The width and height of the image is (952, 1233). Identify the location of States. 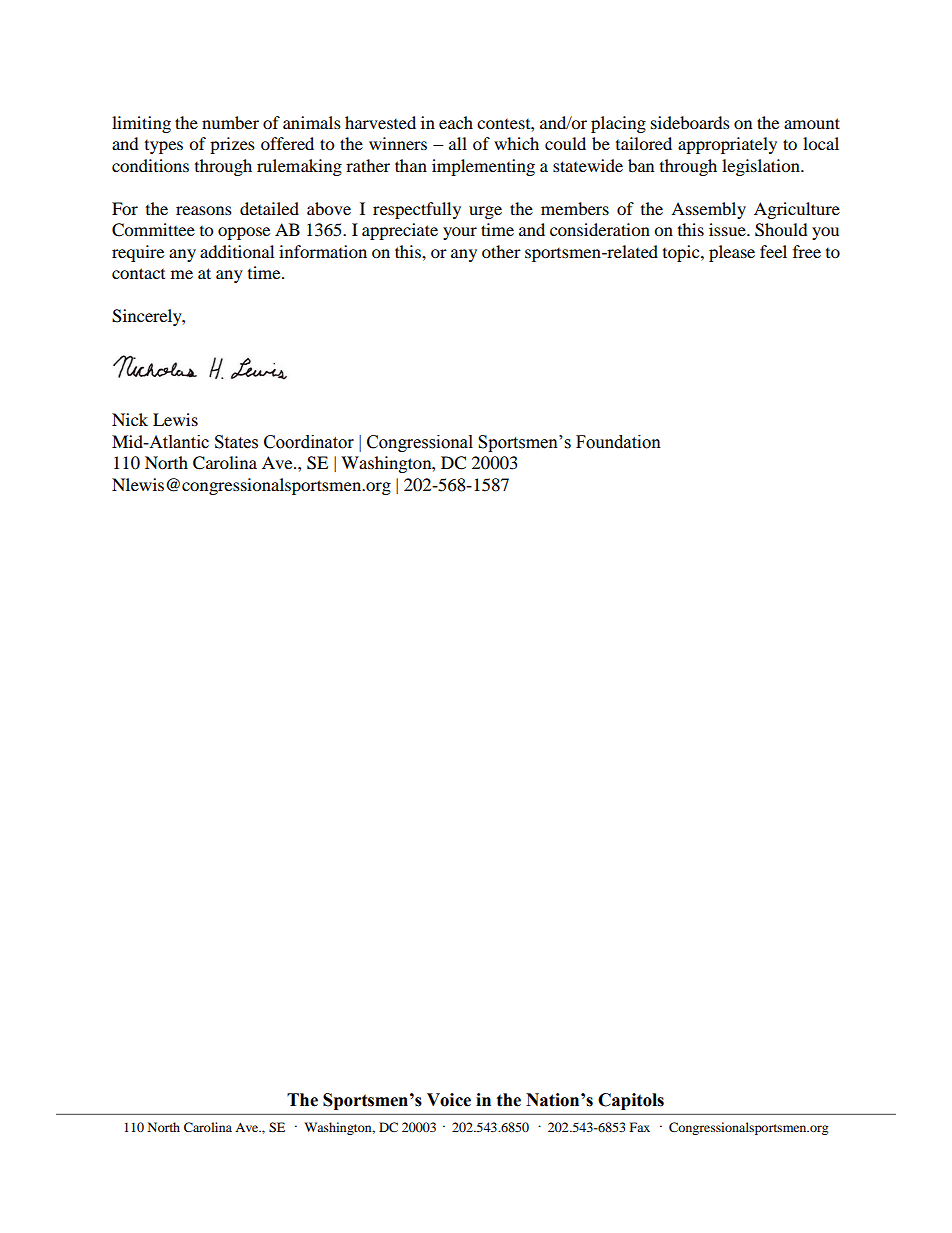
(236, 442).
